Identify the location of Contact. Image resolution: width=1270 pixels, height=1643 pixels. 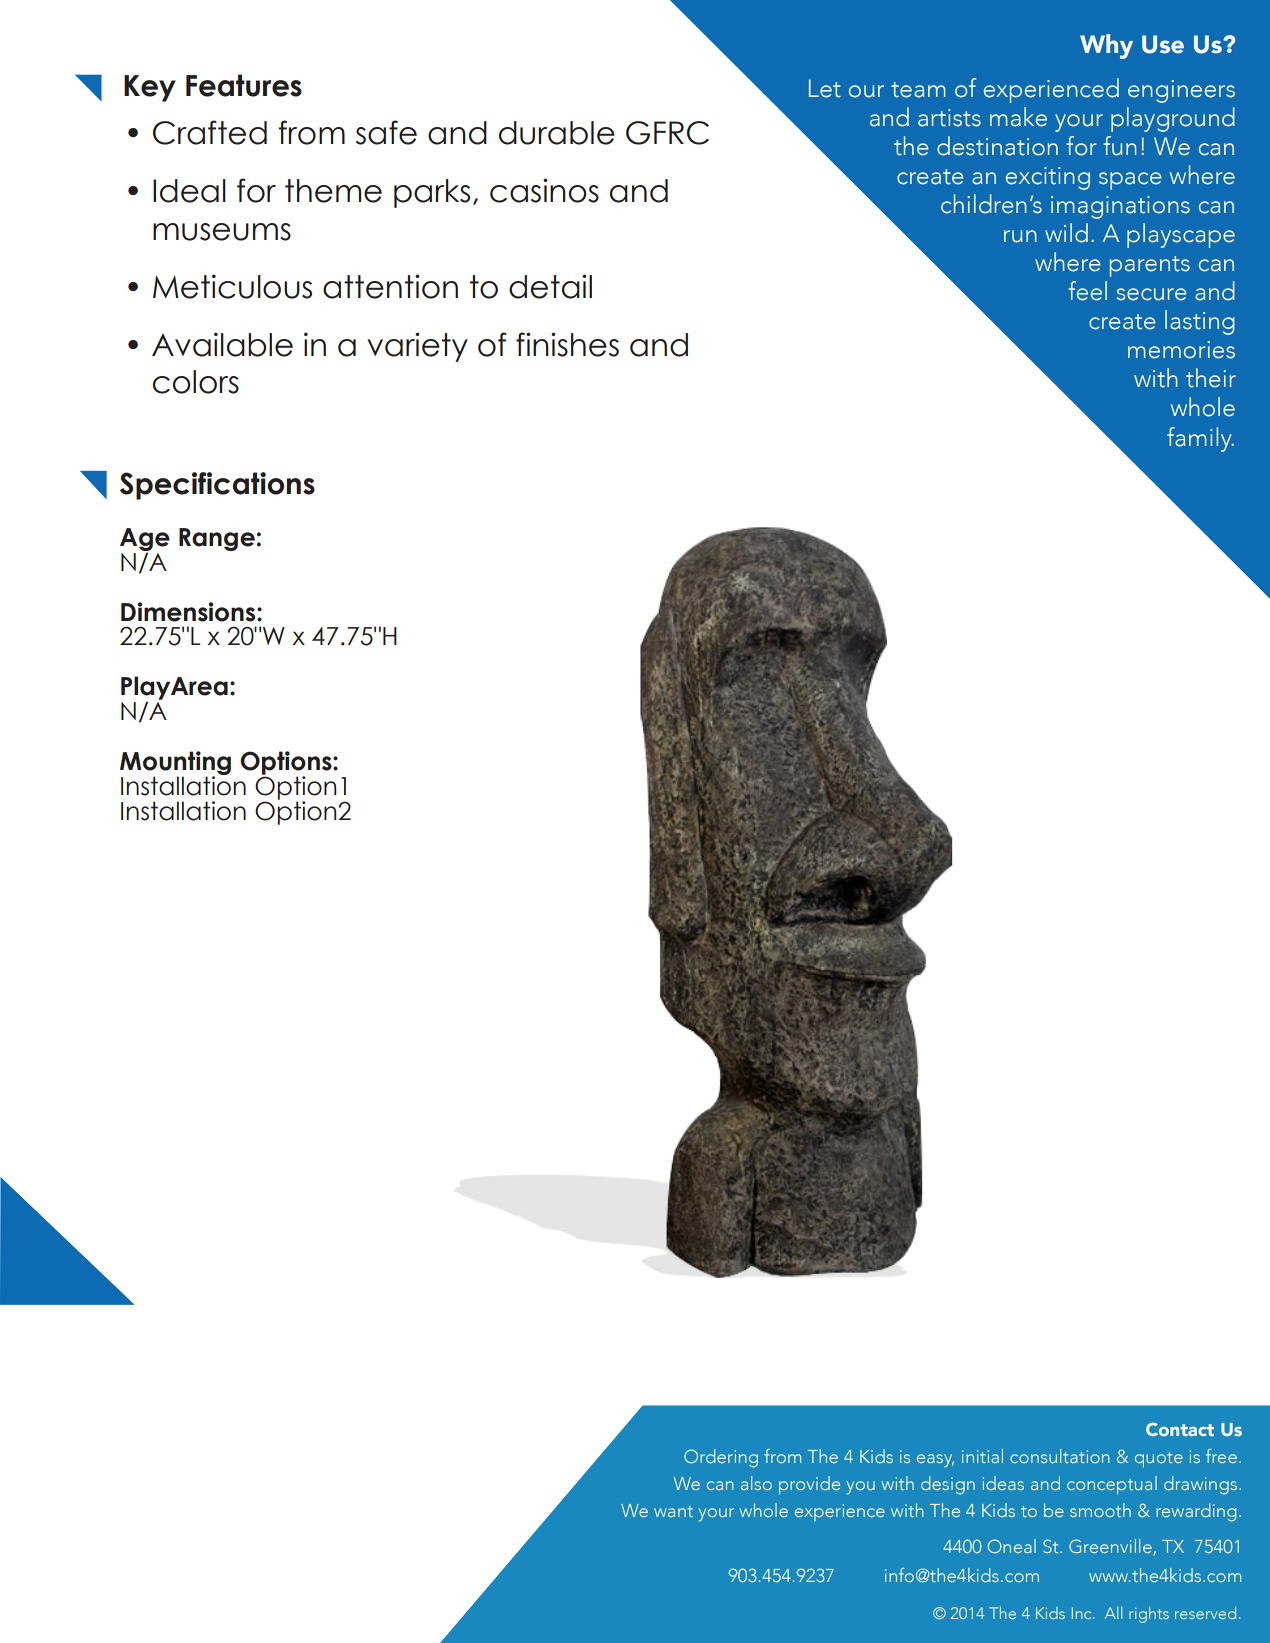
(1180, 1429).
